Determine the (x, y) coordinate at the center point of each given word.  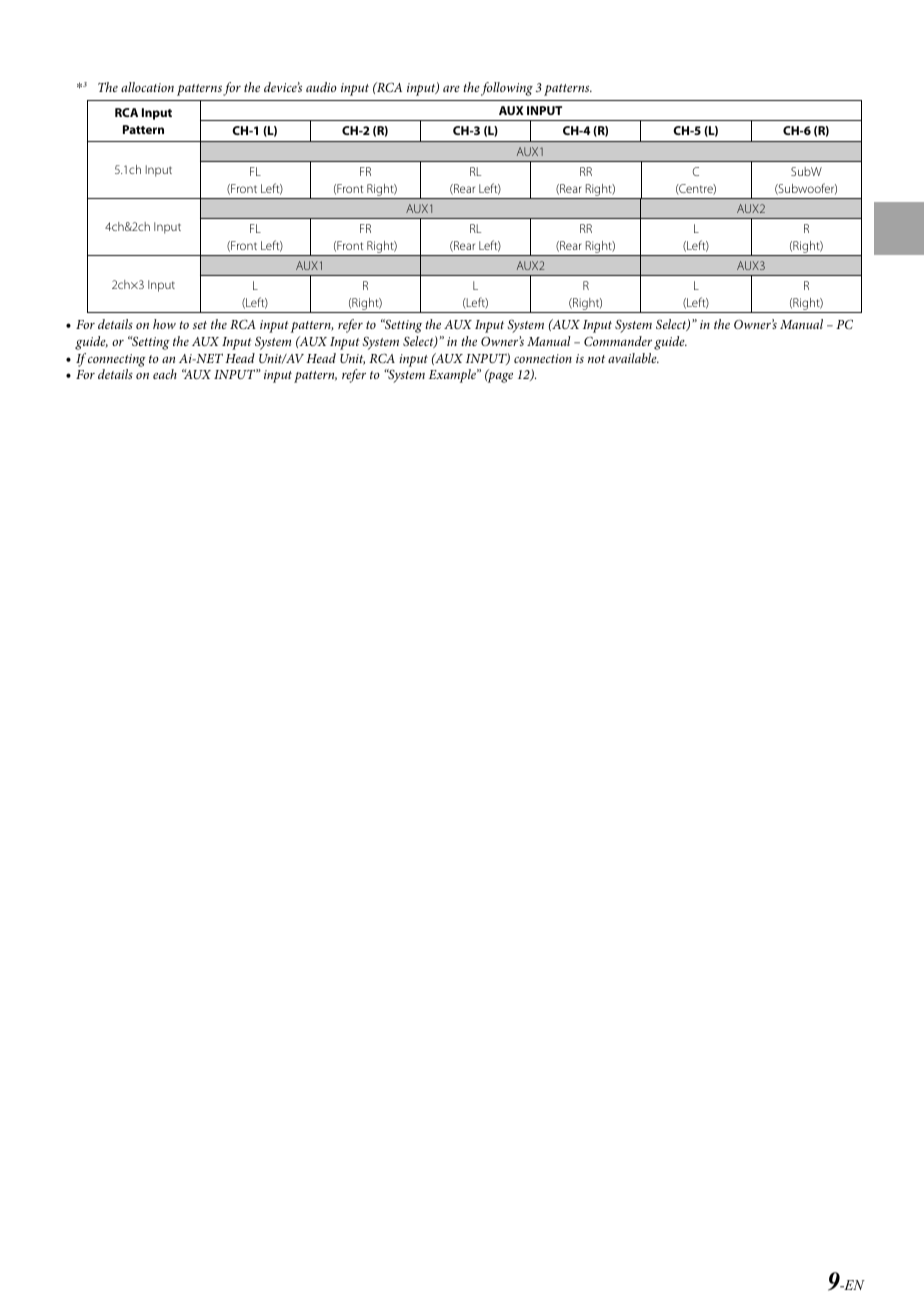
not (596, 359)
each (165, 374)
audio (321, 87)
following (507, 89)
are (451, 89)
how (164, 324)
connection (543, 358)
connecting (117, 360)
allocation (147, 87)
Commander (618, 341)
